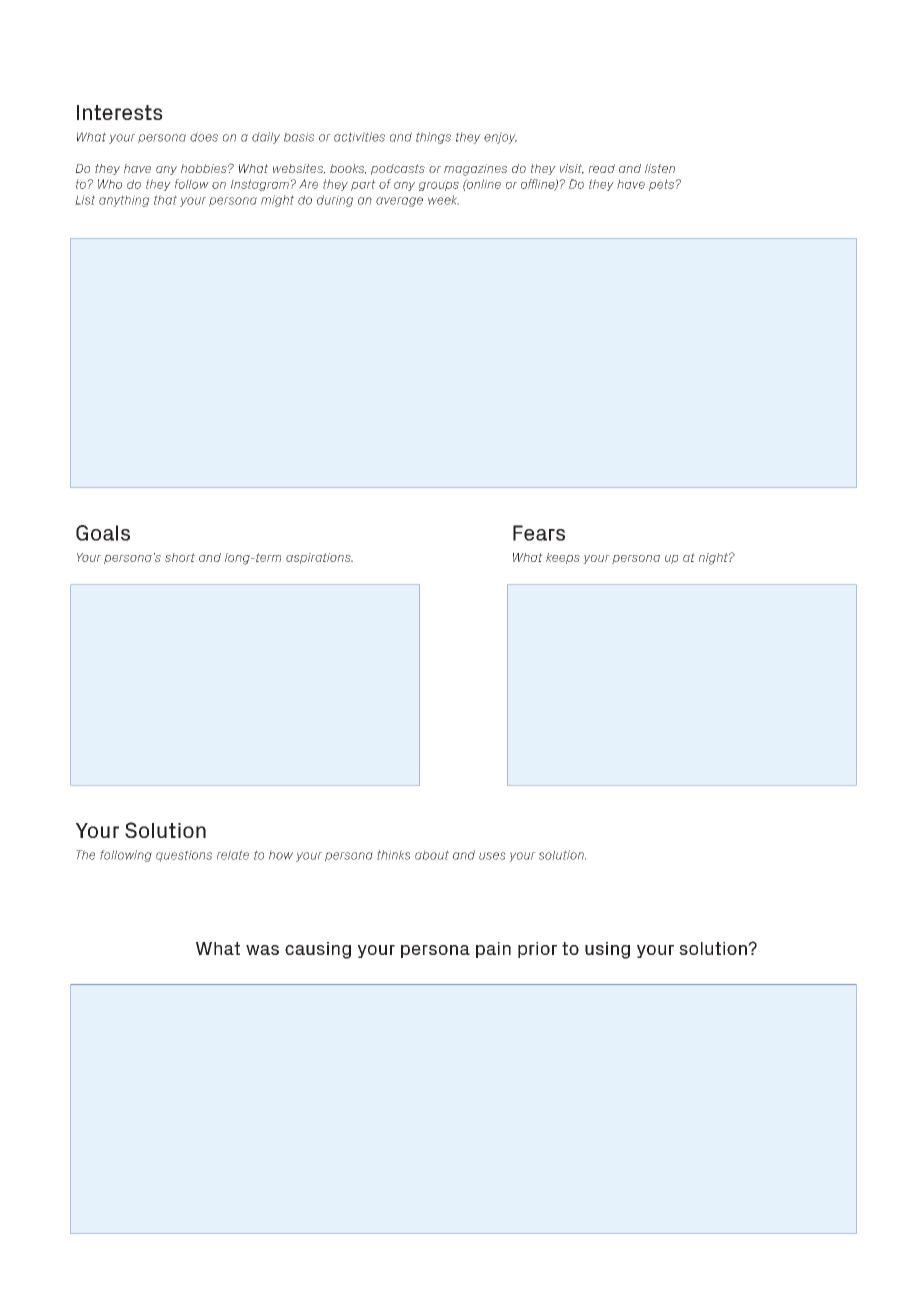 This screenshot has height=1308, width=924. I want to click on read, so click(601, 168).
